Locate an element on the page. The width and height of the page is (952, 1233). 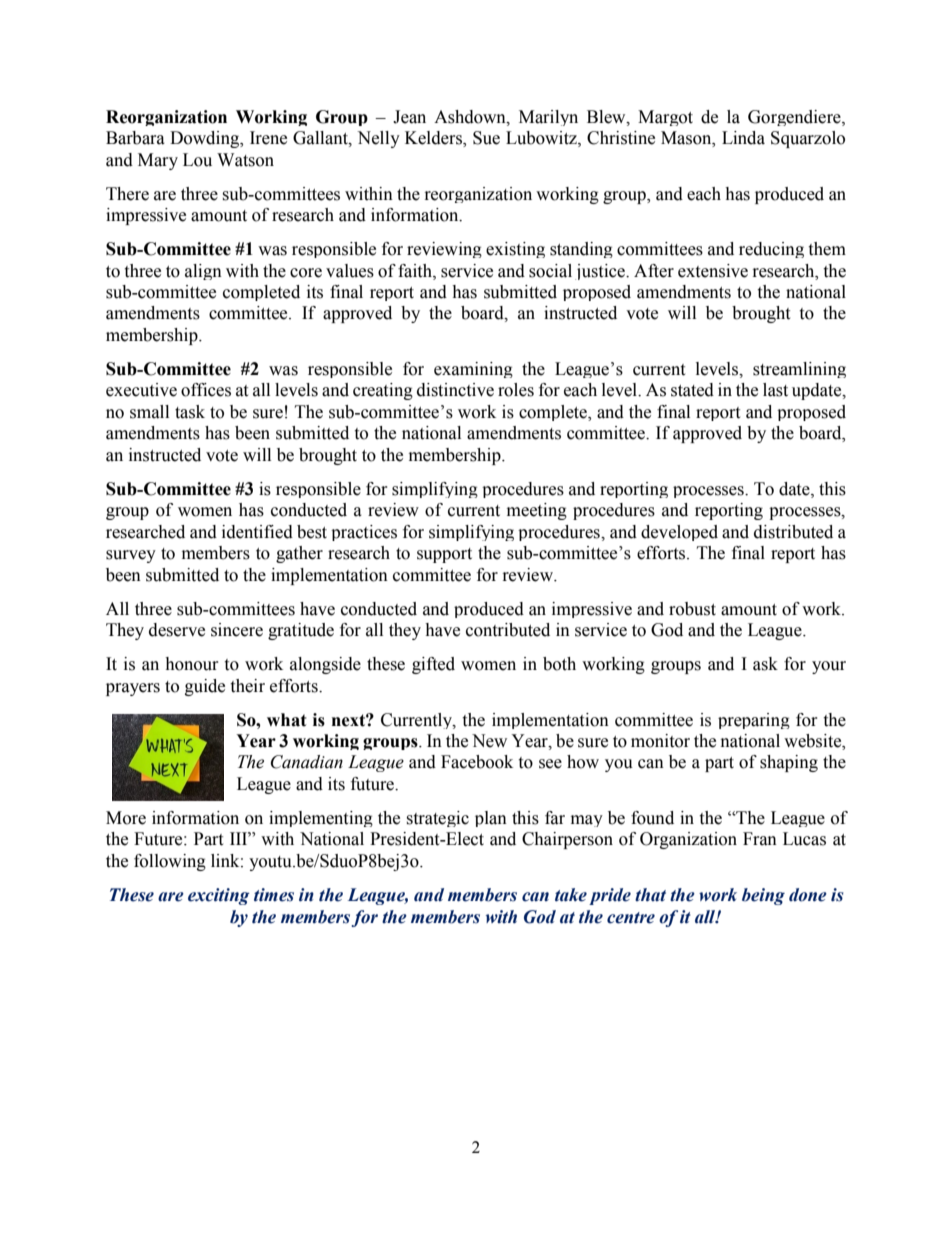
streamlining is located at coordinates (799, 370).
